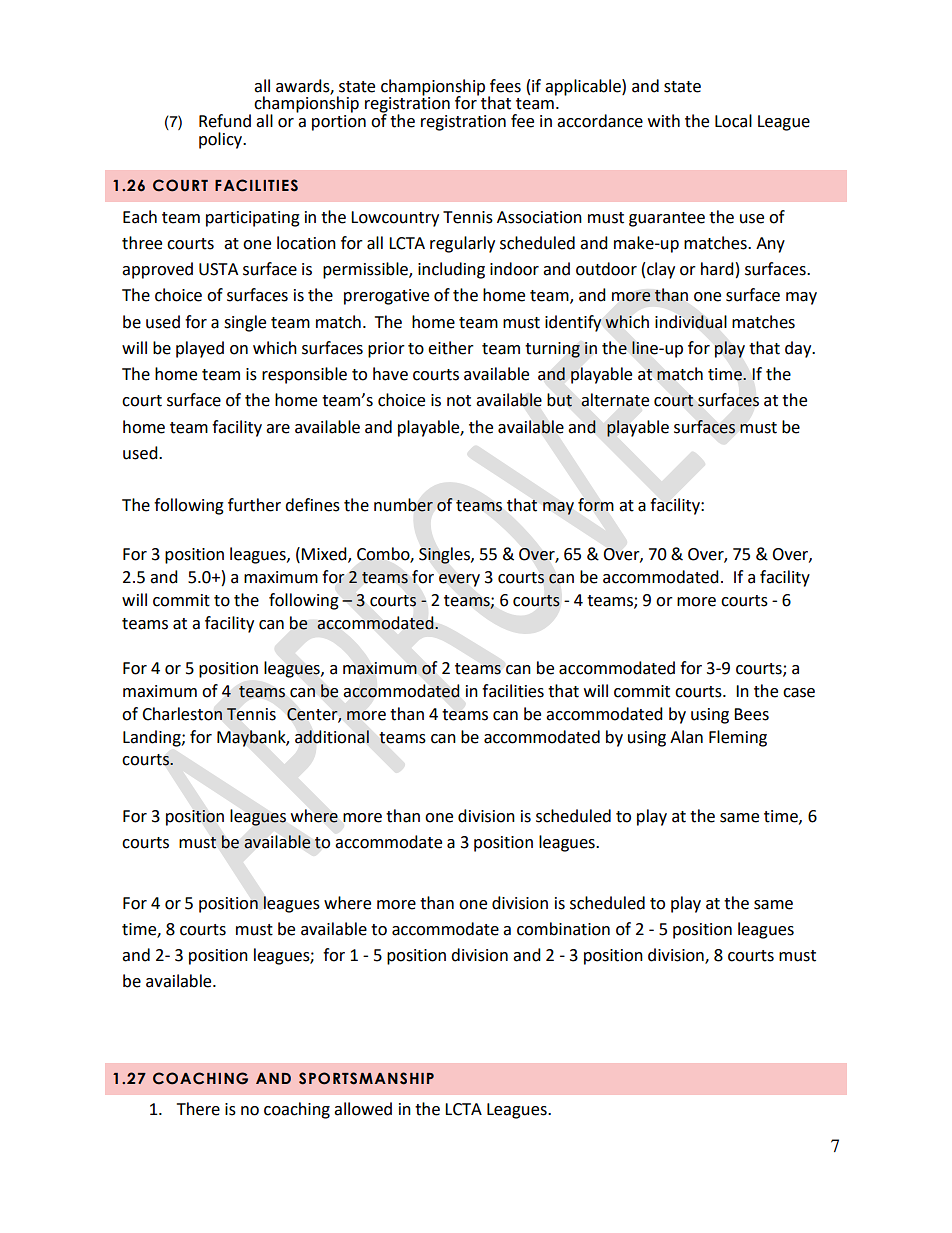 The image size is (952, 1233). Describe the element at coordinates (403, 505) in the screenshot. I see `number` at that location.
